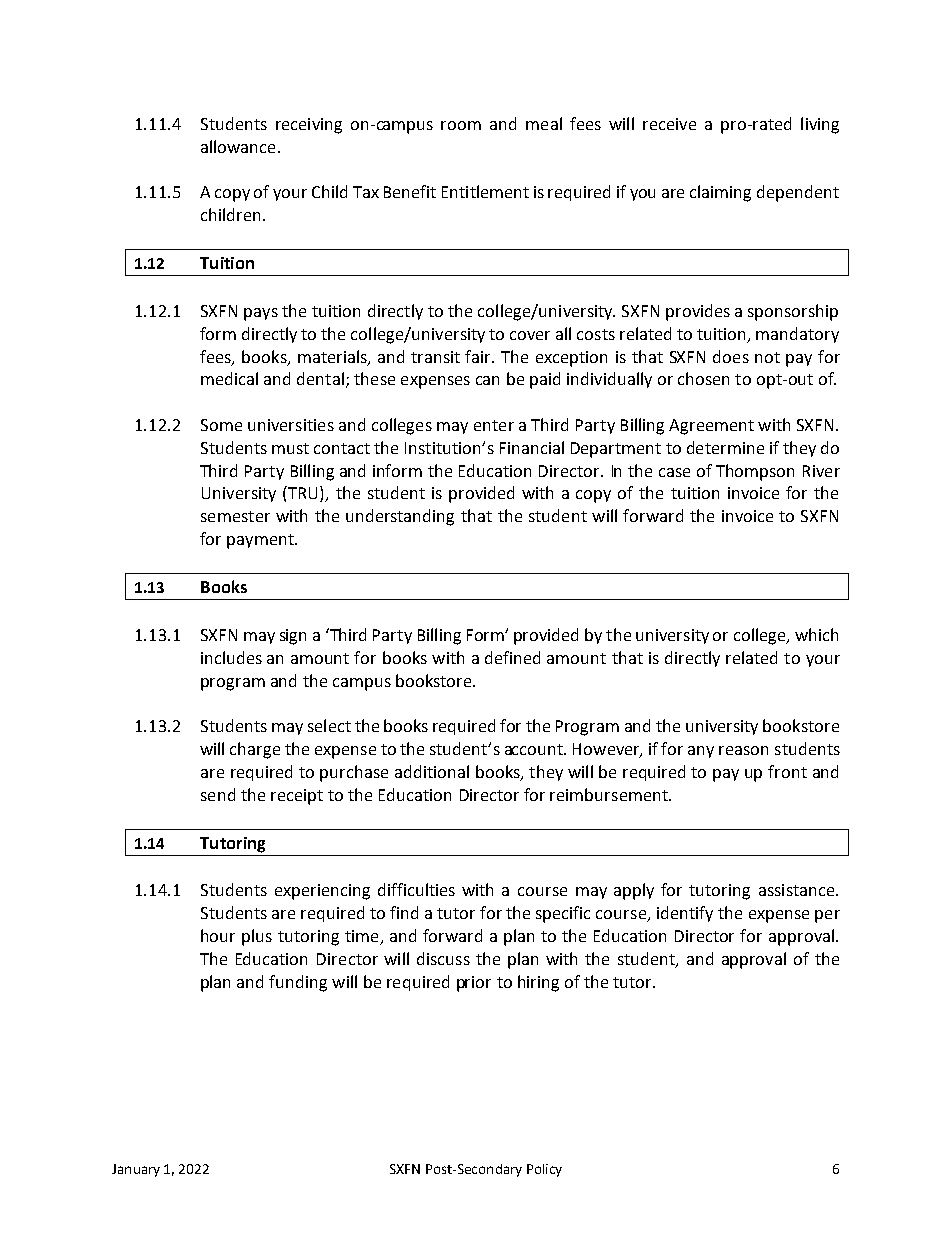 The image size is (952, 1233). What do you see at coordinates (461, 125) in the page?
I see `room` at bounding box center [461, 125].
